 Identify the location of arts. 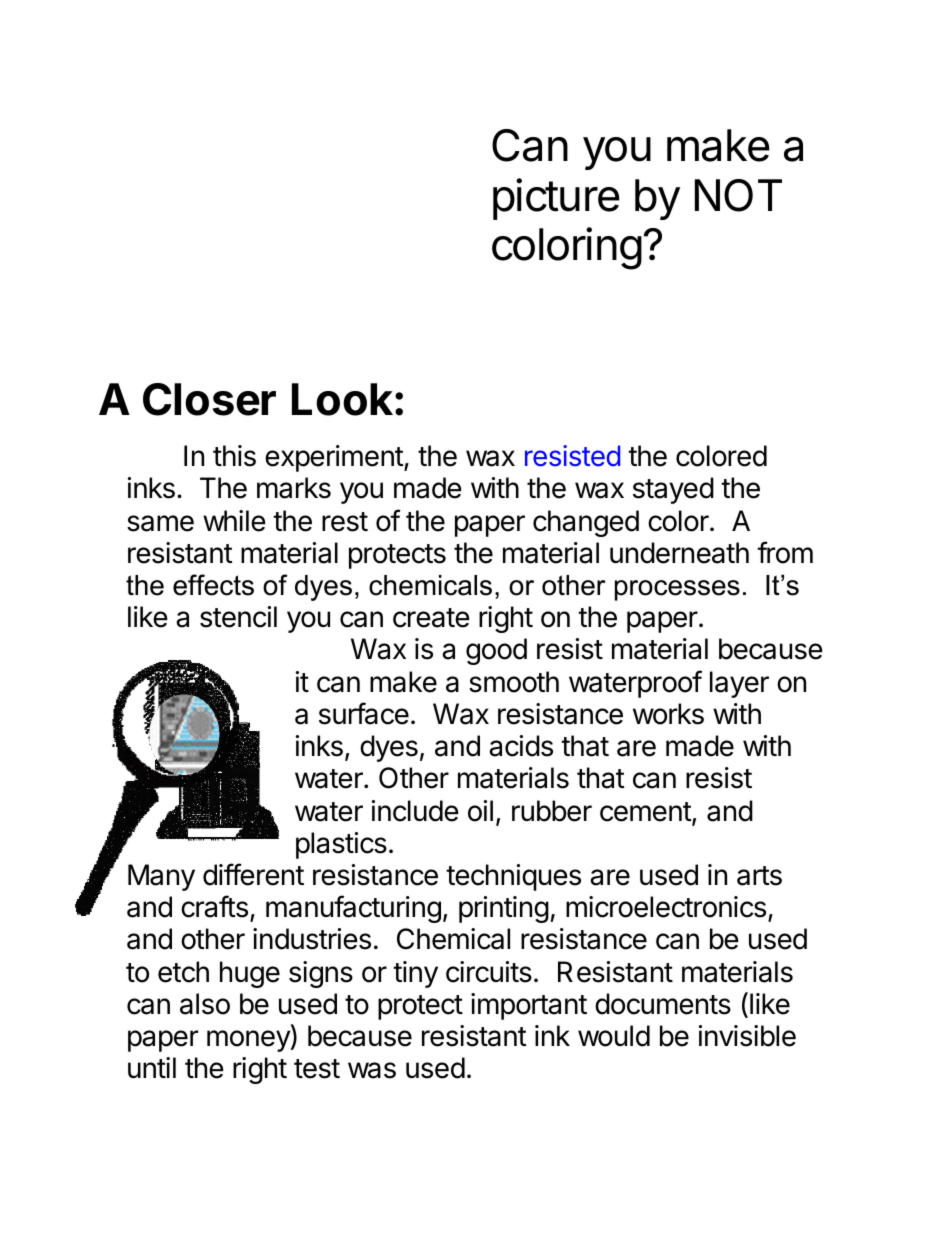
(759, 876).
